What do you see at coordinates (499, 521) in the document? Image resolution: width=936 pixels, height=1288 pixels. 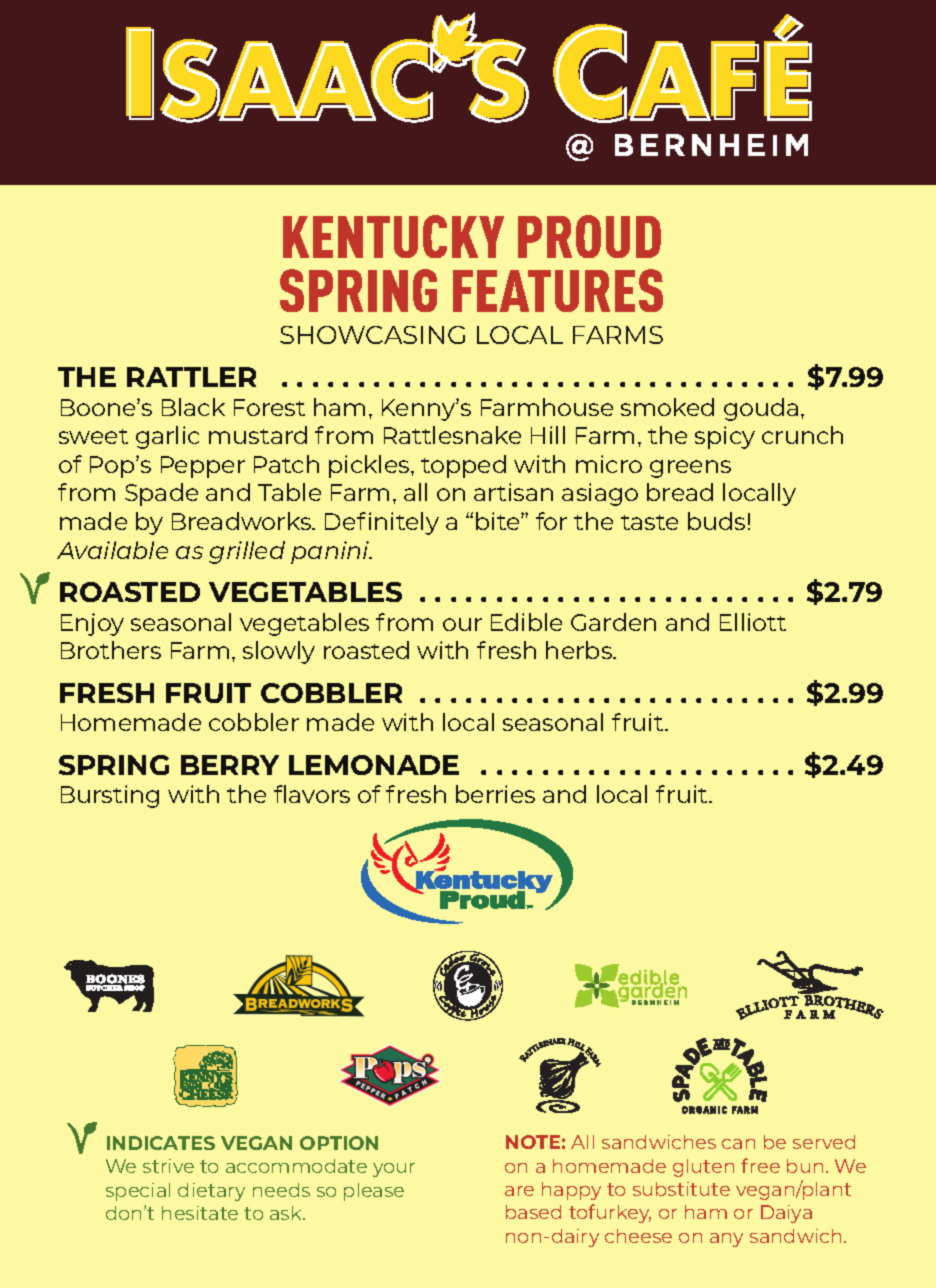 I see `bite` at bounding box center [499, 521].
